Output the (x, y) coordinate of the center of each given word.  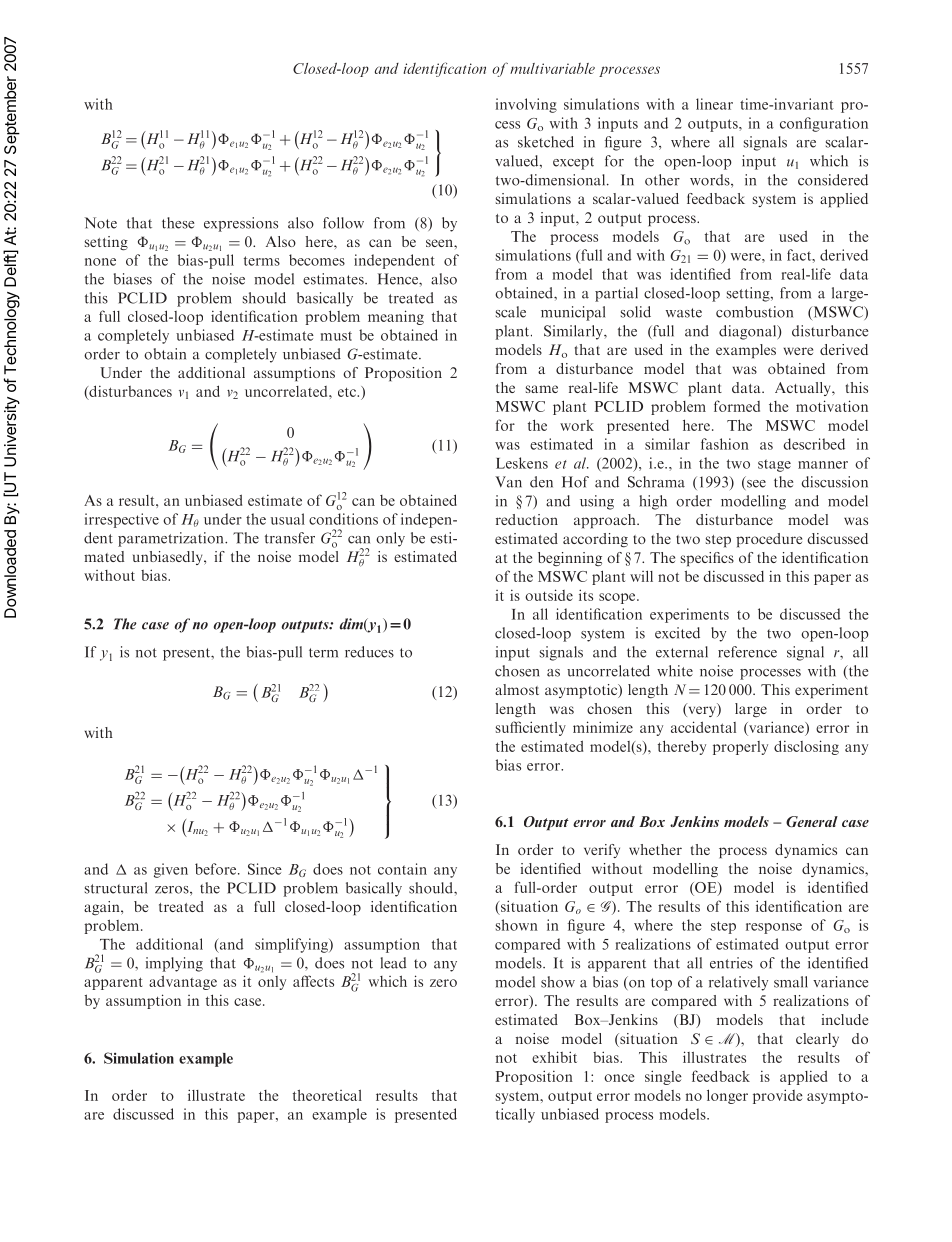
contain (402, 869)
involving (526, 105)
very (702, 710)
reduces (369, 652)
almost (517, 689)
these (178, 223)
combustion (754, 312)
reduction (527, 519)
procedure (769, 540)
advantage (183, 982)
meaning (396, 317)
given (171, 870)
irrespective (122, 520)
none (100, 262)
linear (714, 104)
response (774, 928)
